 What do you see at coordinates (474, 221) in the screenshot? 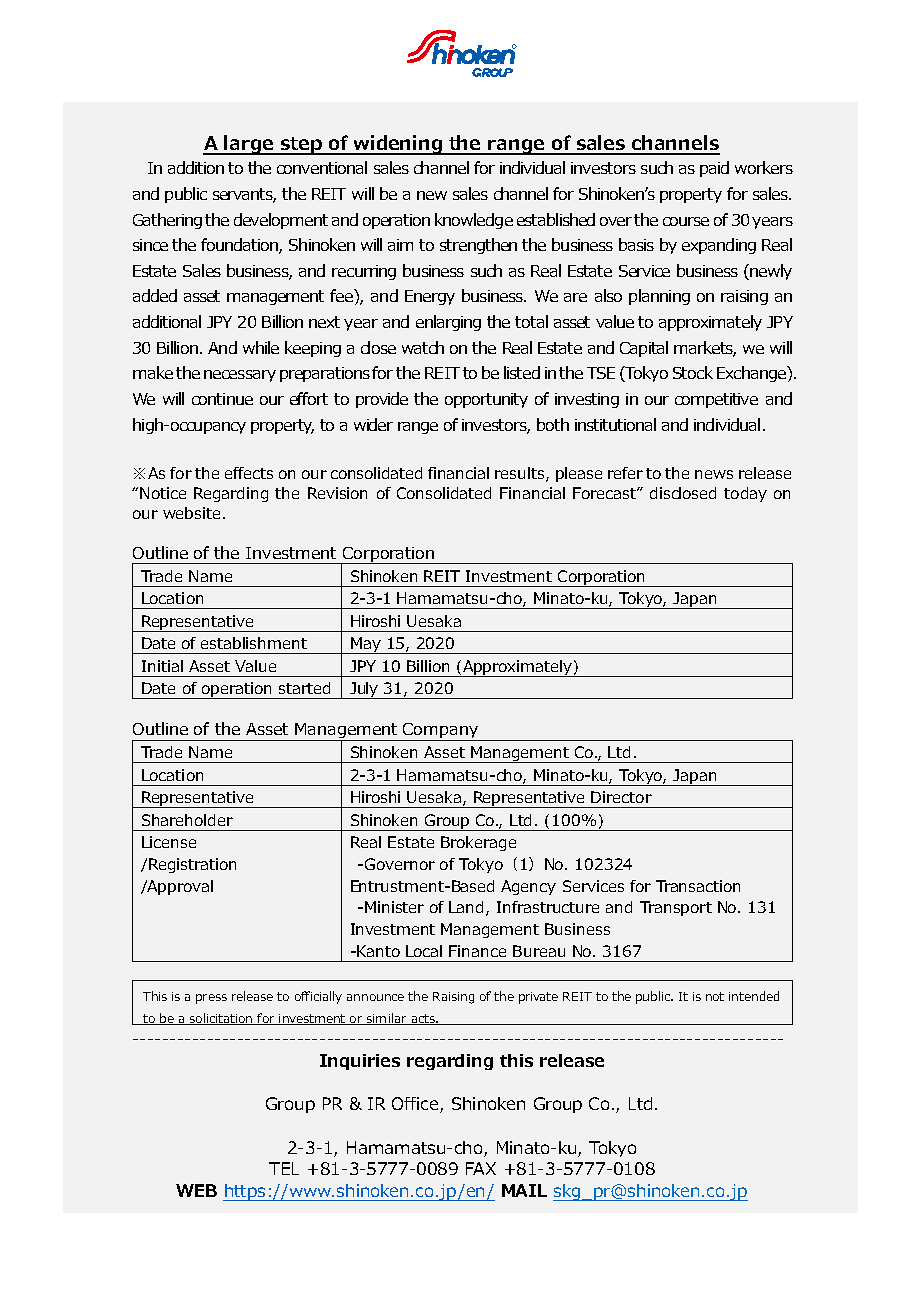
I see `knowledge` at bounding box center [474, 221].
